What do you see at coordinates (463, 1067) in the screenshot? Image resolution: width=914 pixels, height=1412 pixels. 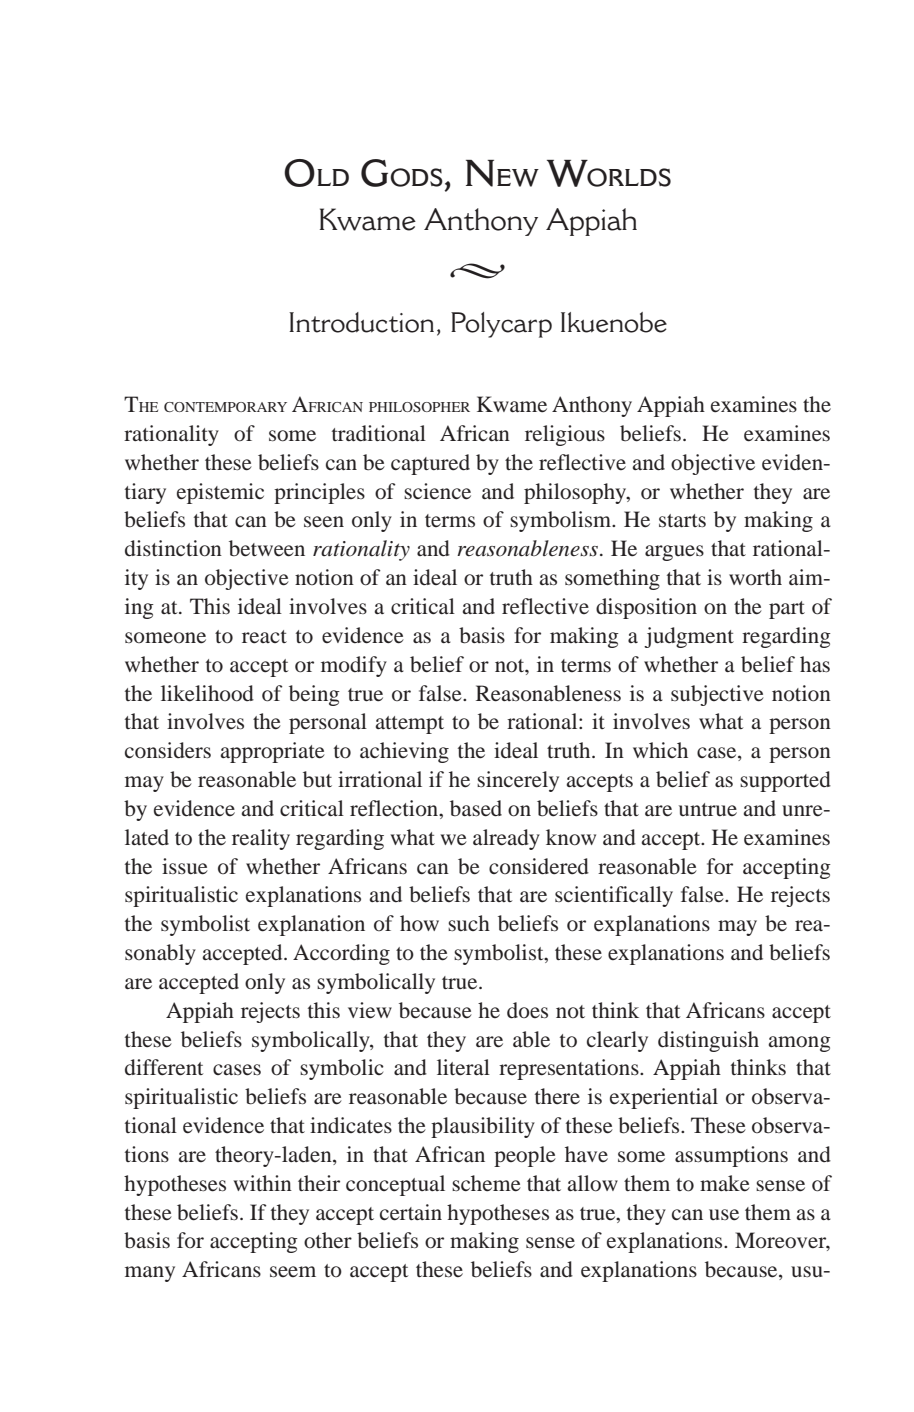 I see `literal` at bounding box center [463, 1067].
